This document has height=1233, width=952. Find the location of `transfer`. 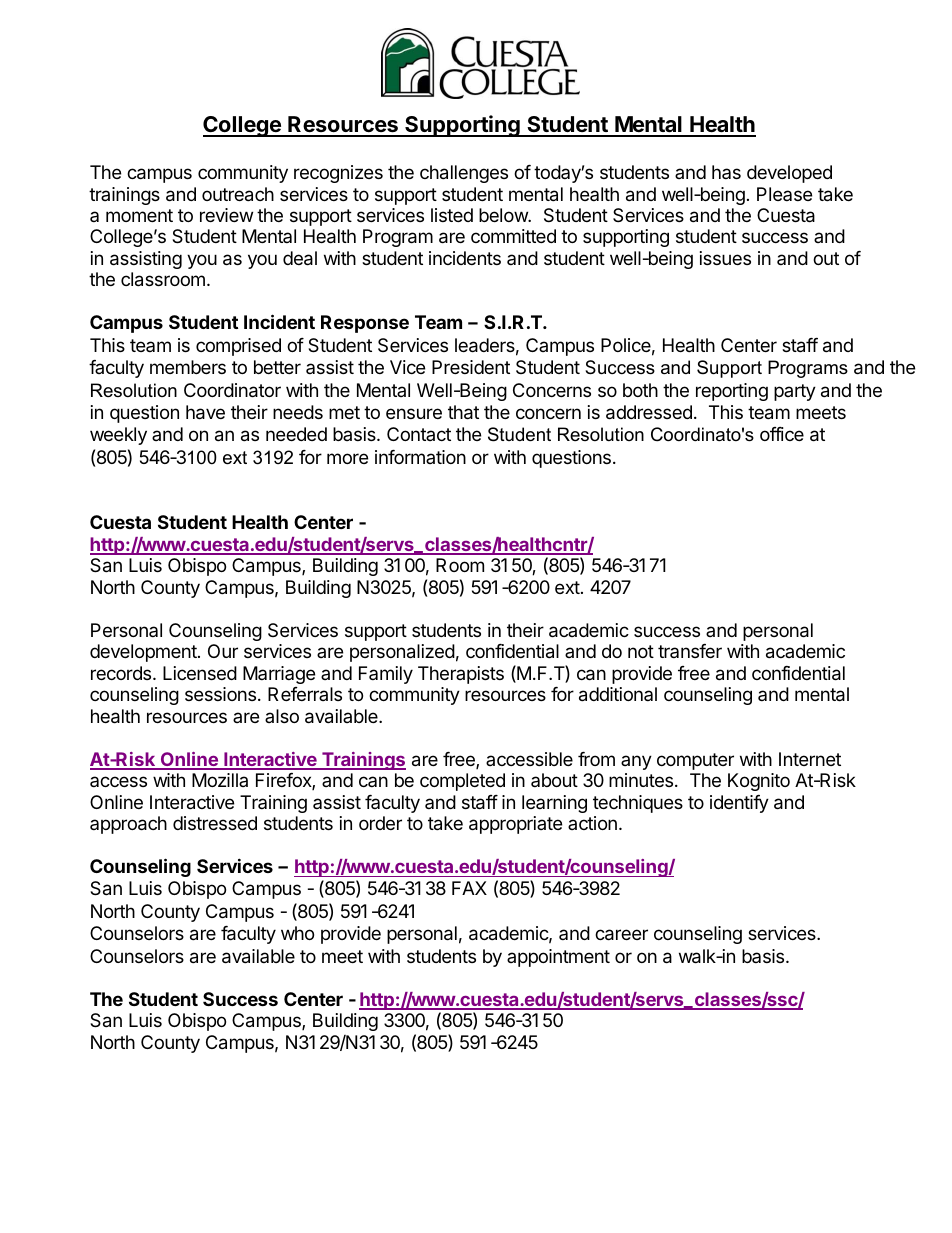

transfer is located at coordinates (690, 651).
